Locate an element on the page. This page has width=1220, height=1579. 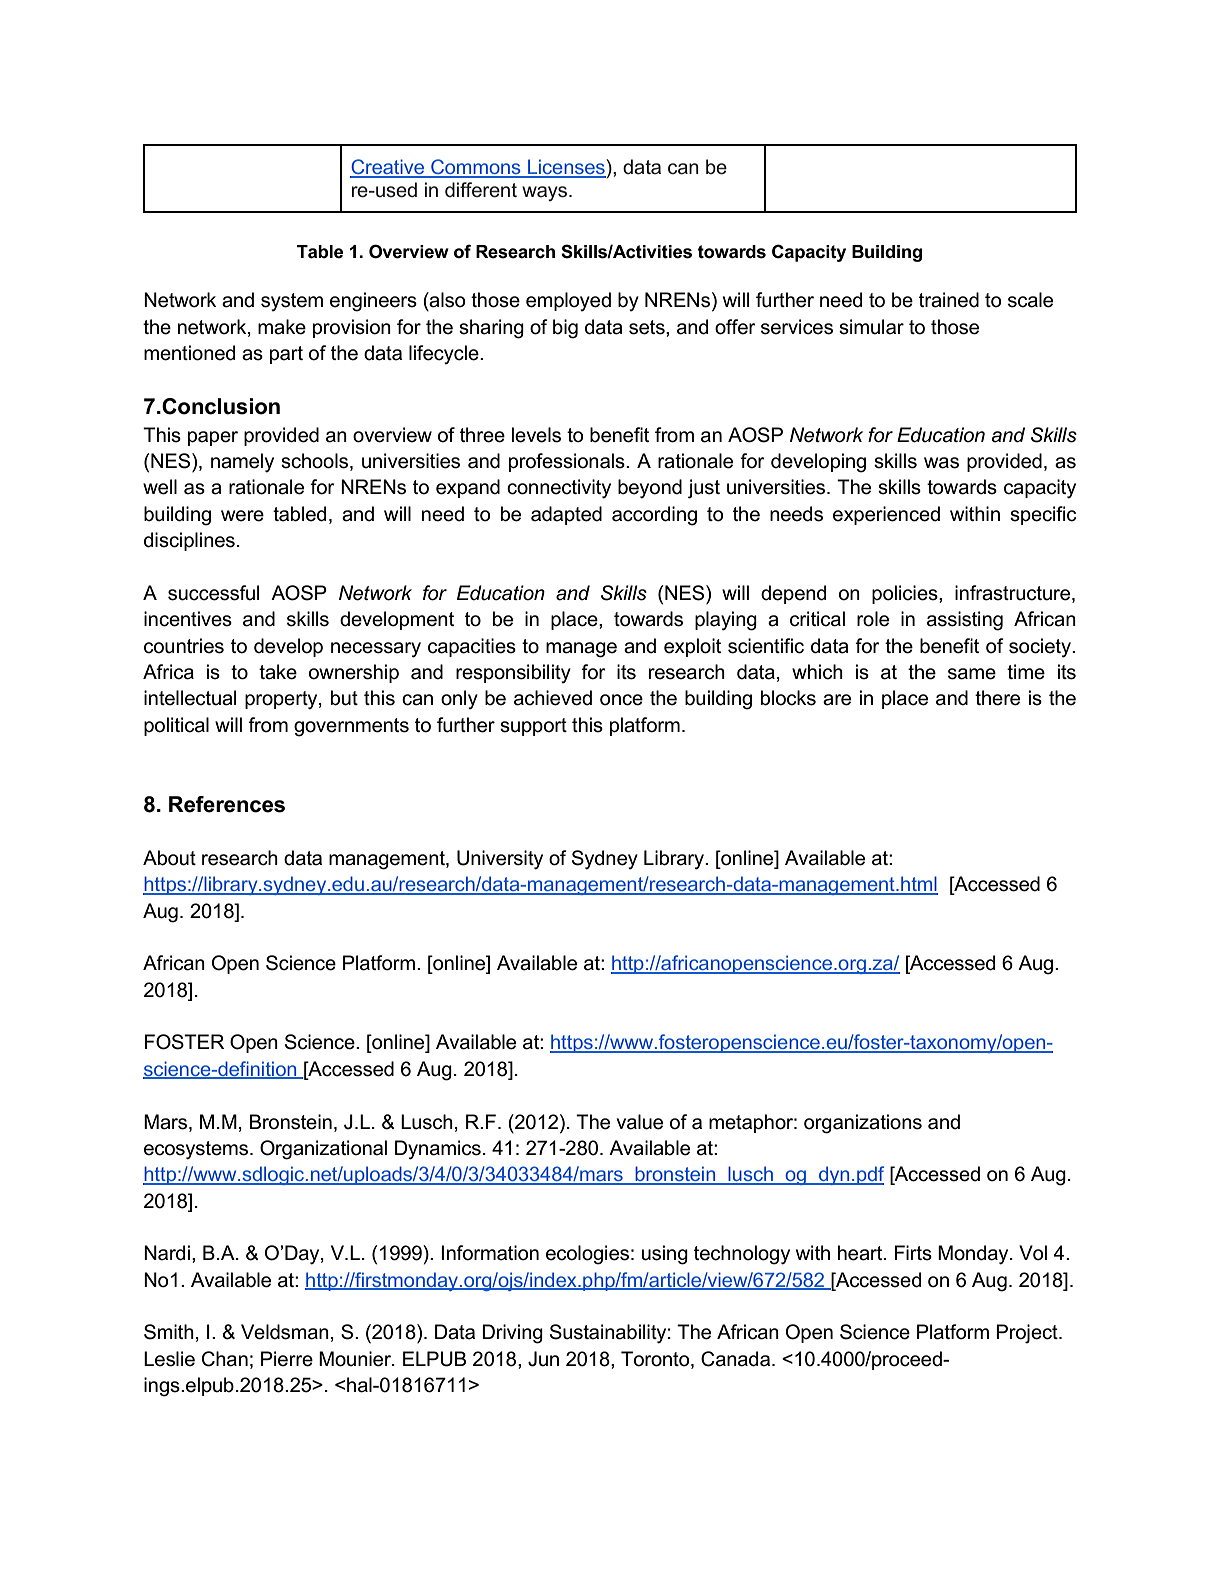
University is located at coordinates (500, 860).
